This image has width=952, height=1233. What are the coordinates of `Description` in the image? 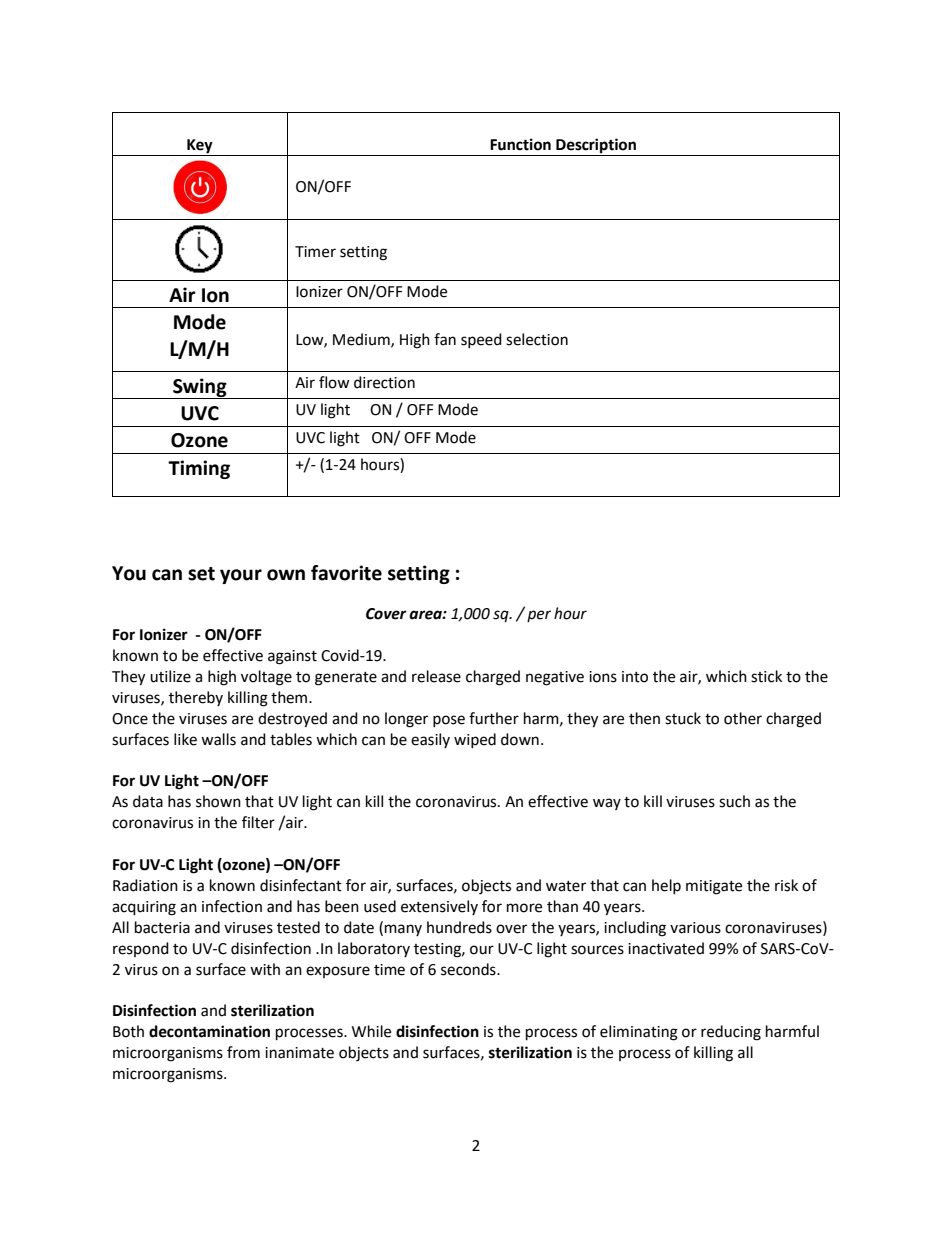 It's located at (596, 146).
